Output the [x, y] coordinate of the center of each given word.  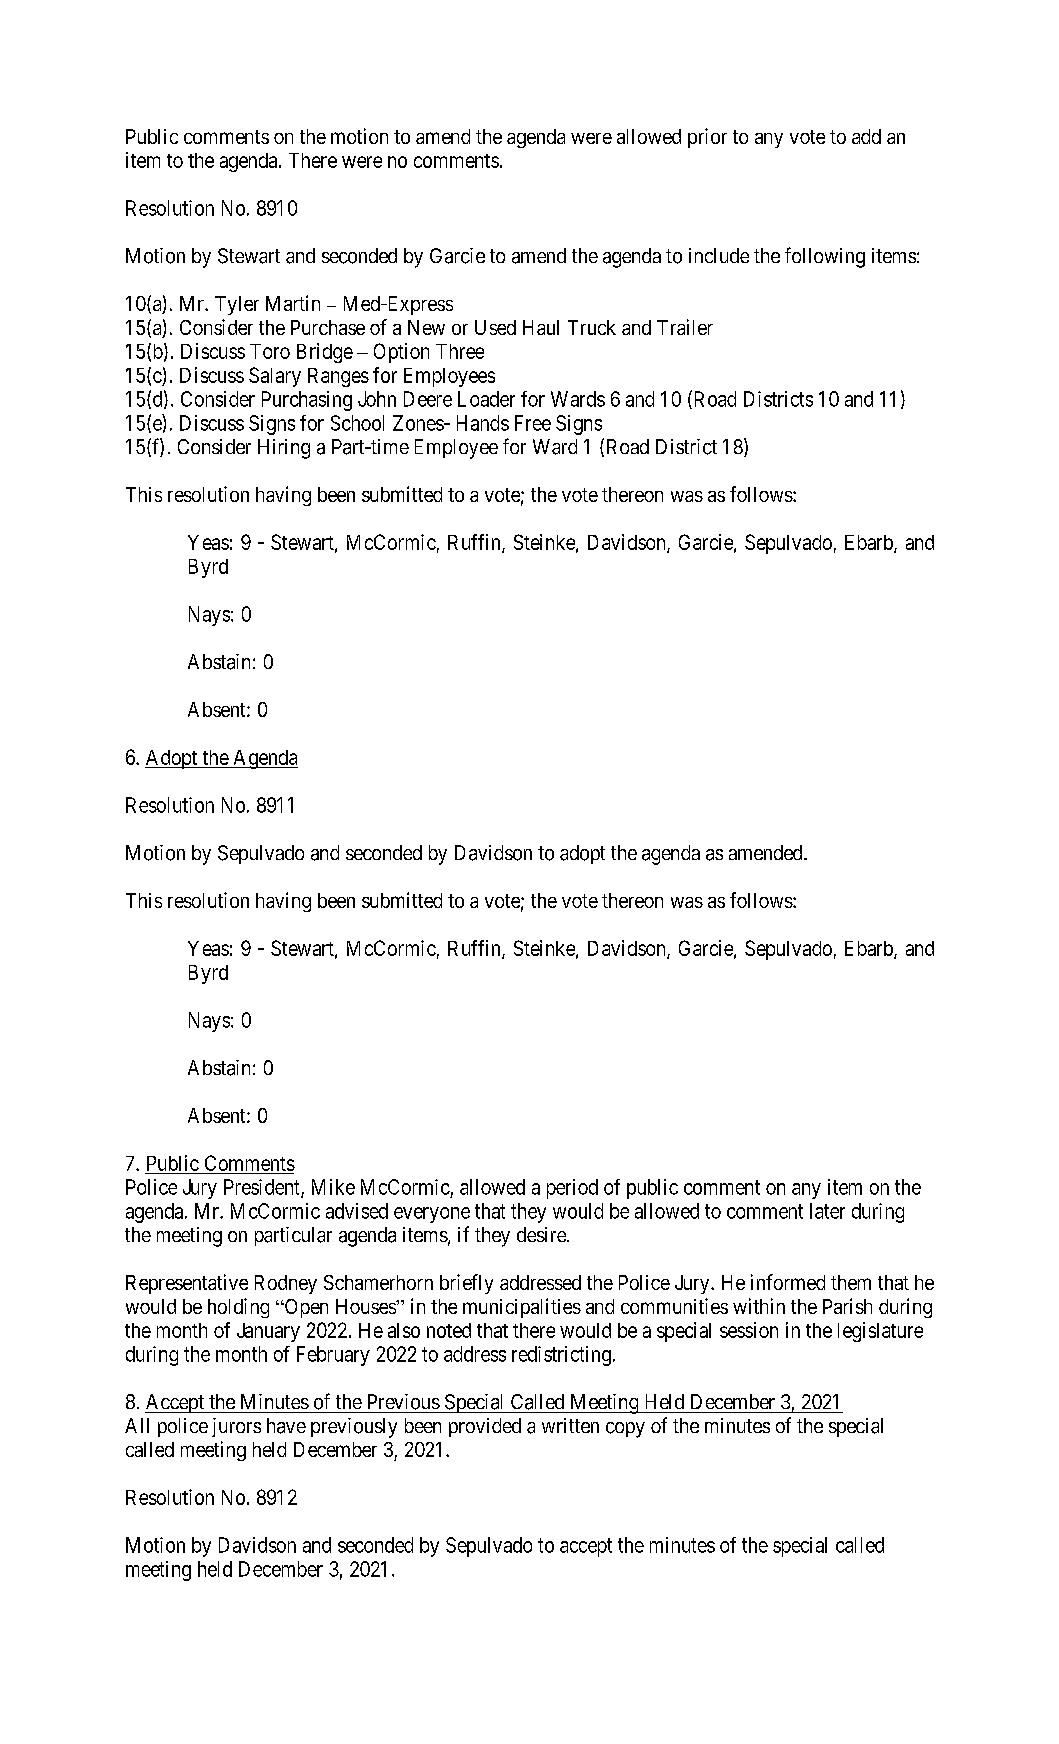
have [286, 1426]
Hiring [284, 449]
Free [533, 423]
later [827, 1211]
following [825, 257]
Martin [293, 303]
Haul [541, 327]
